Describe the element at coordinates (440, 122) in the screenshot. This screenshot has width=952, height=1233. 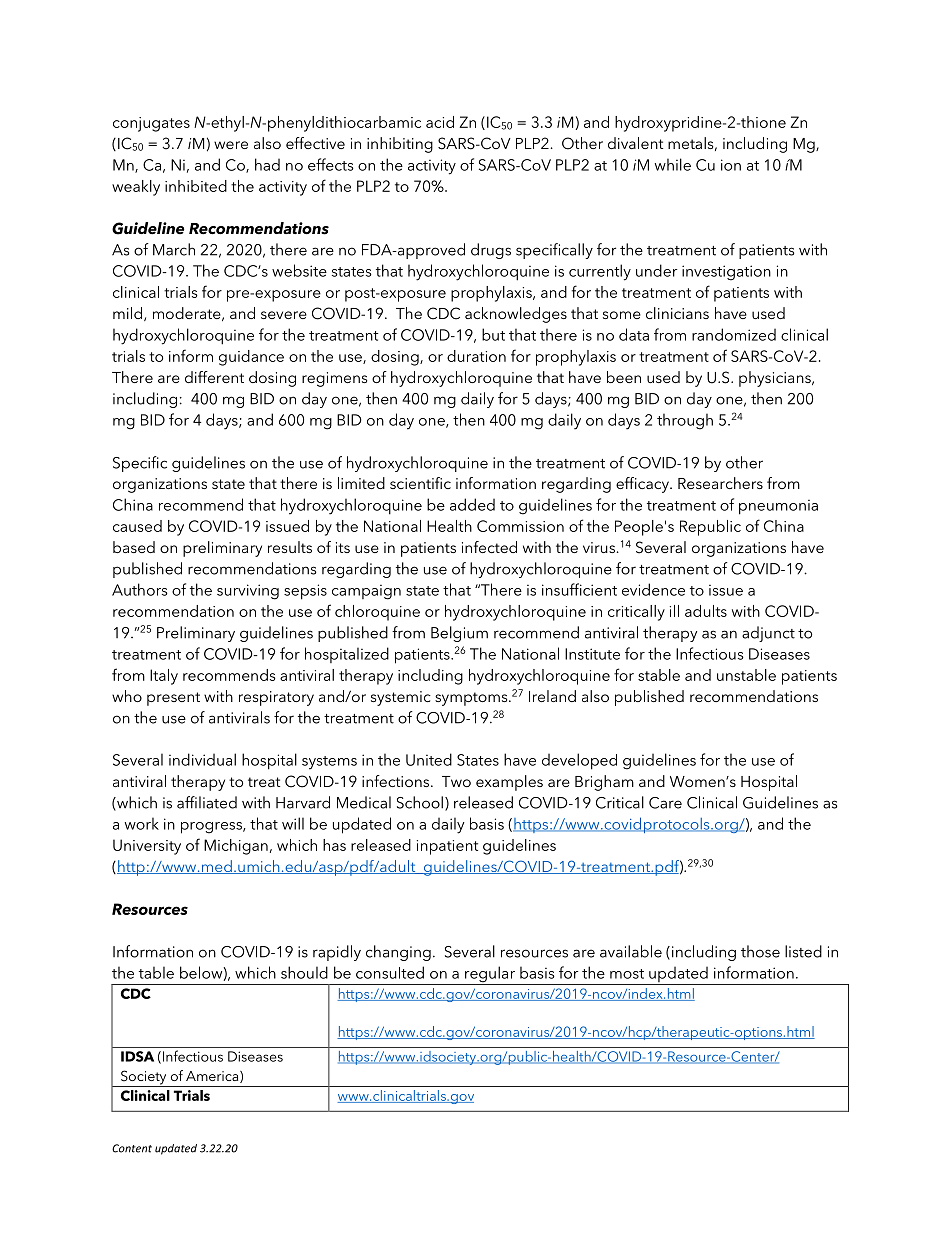
I see `acid` at that location.
